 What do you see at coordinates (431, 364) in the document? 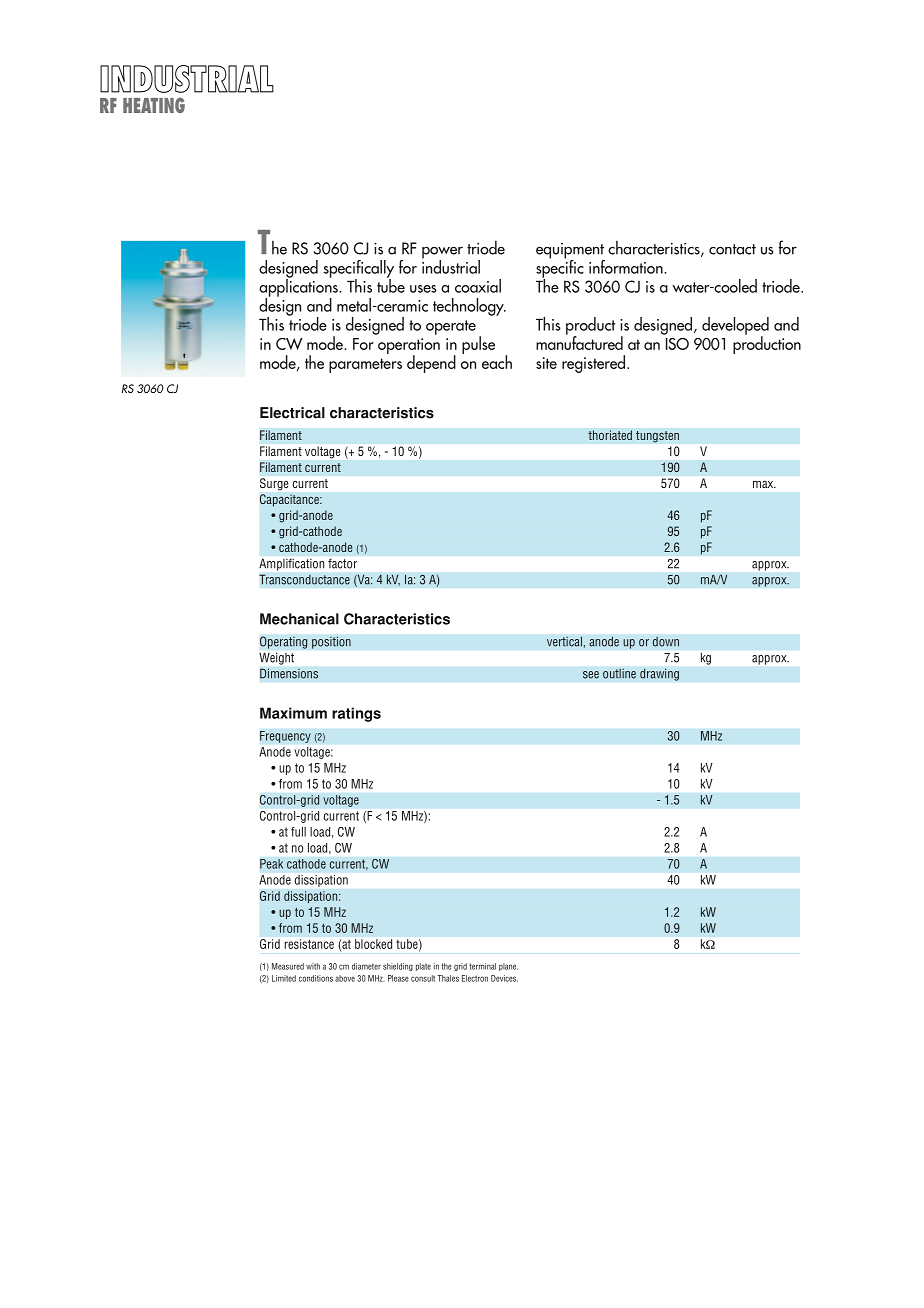
I see `depend` at bounding box center [431, 364].
